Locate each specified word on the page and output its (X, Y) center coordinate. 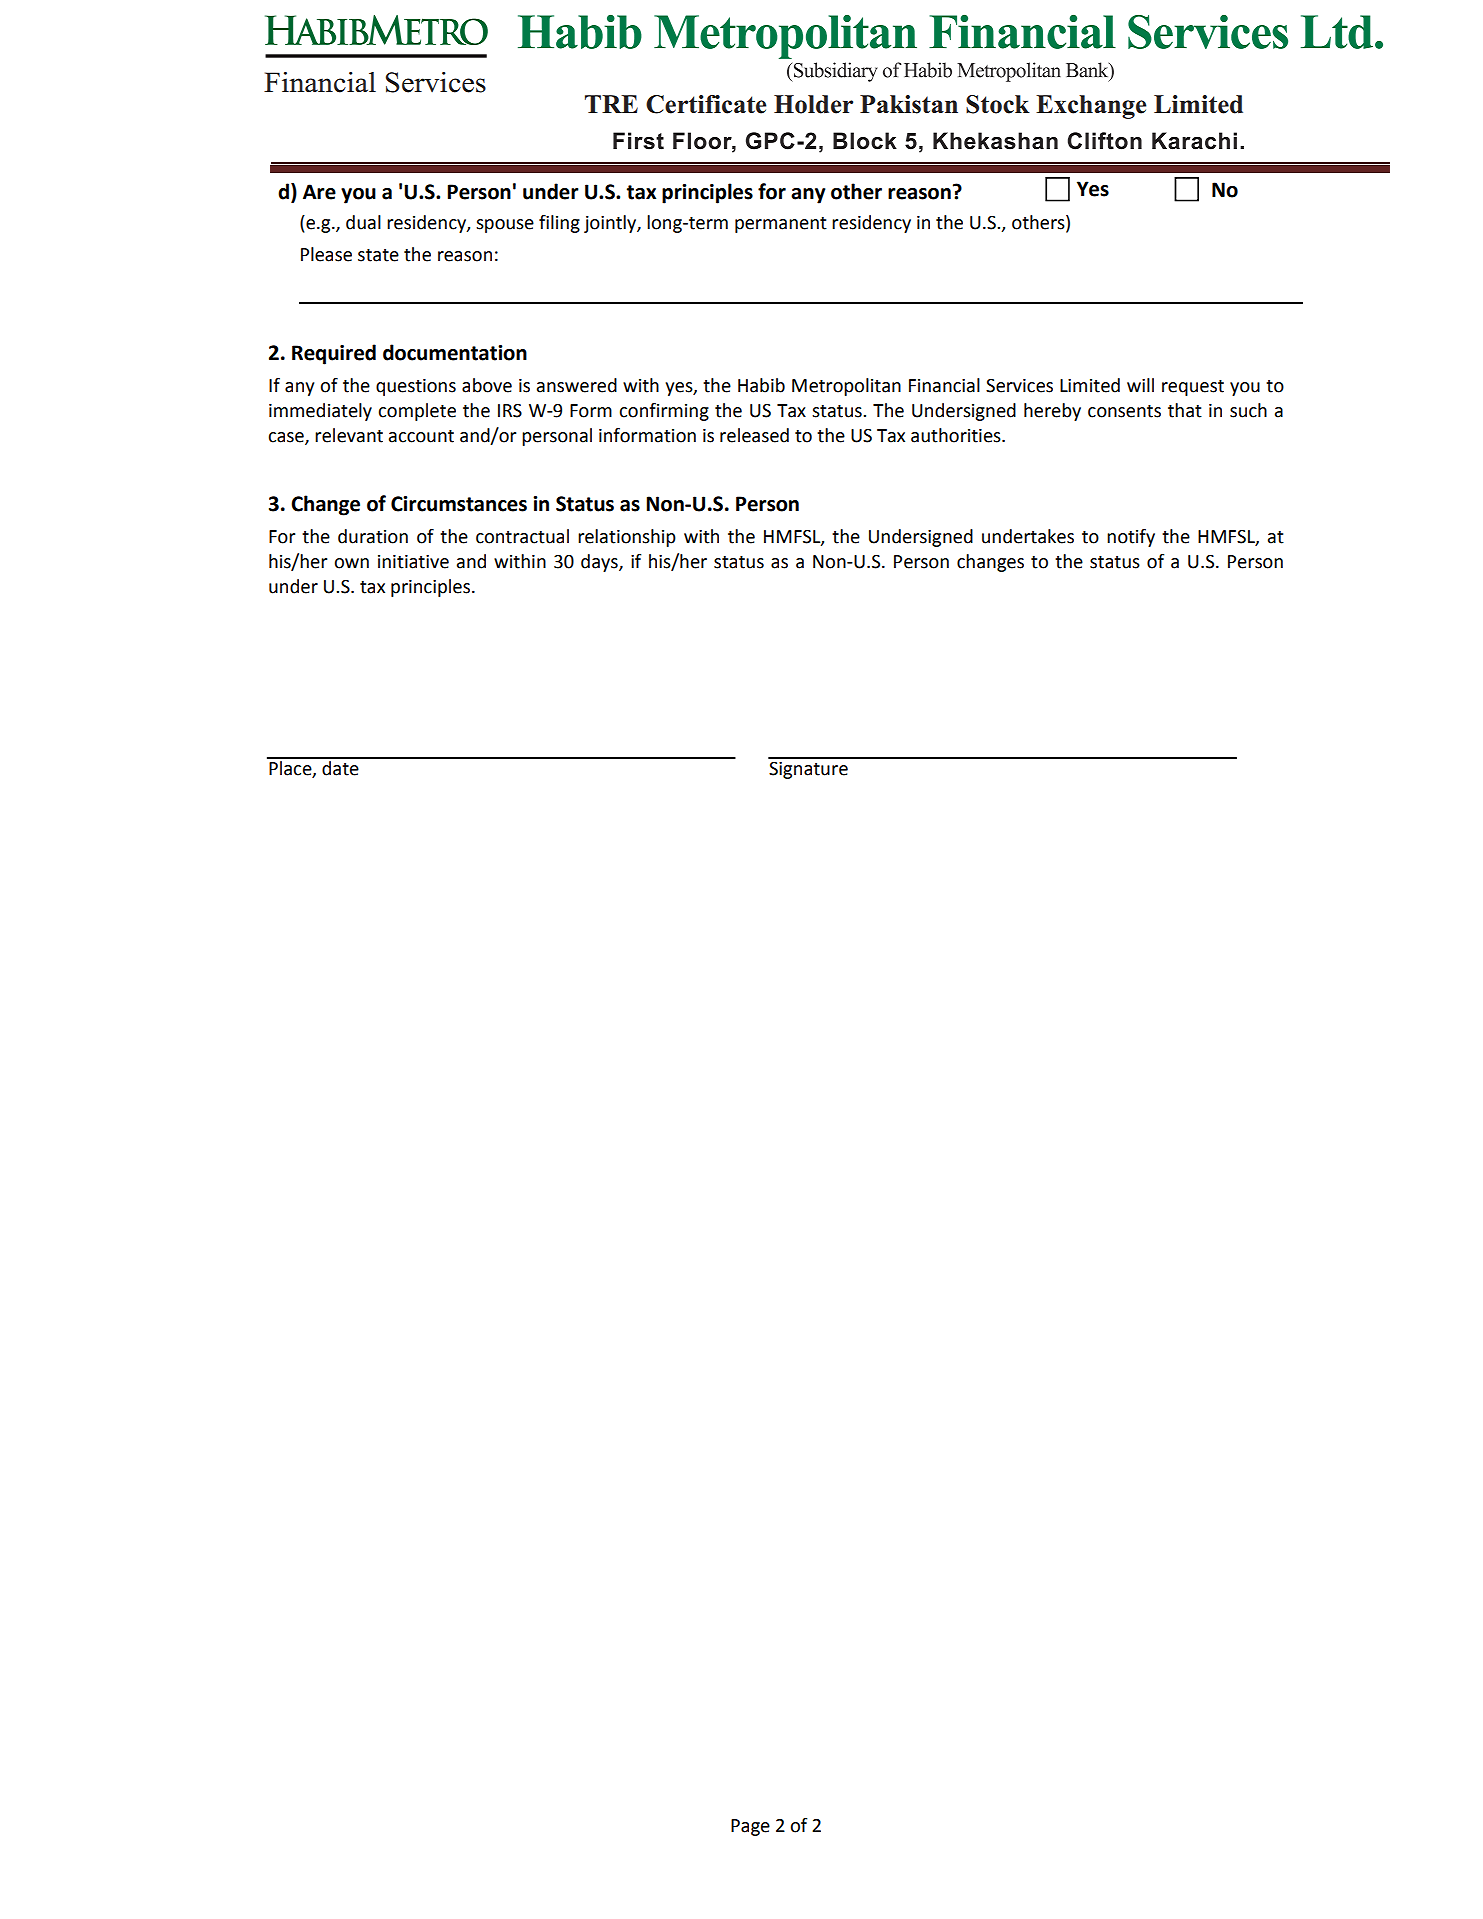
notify (1131, 538)
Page (750, 1827)
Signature (808, 770)
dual (363, 222)
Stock (998, 104)
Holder (813, 104)
